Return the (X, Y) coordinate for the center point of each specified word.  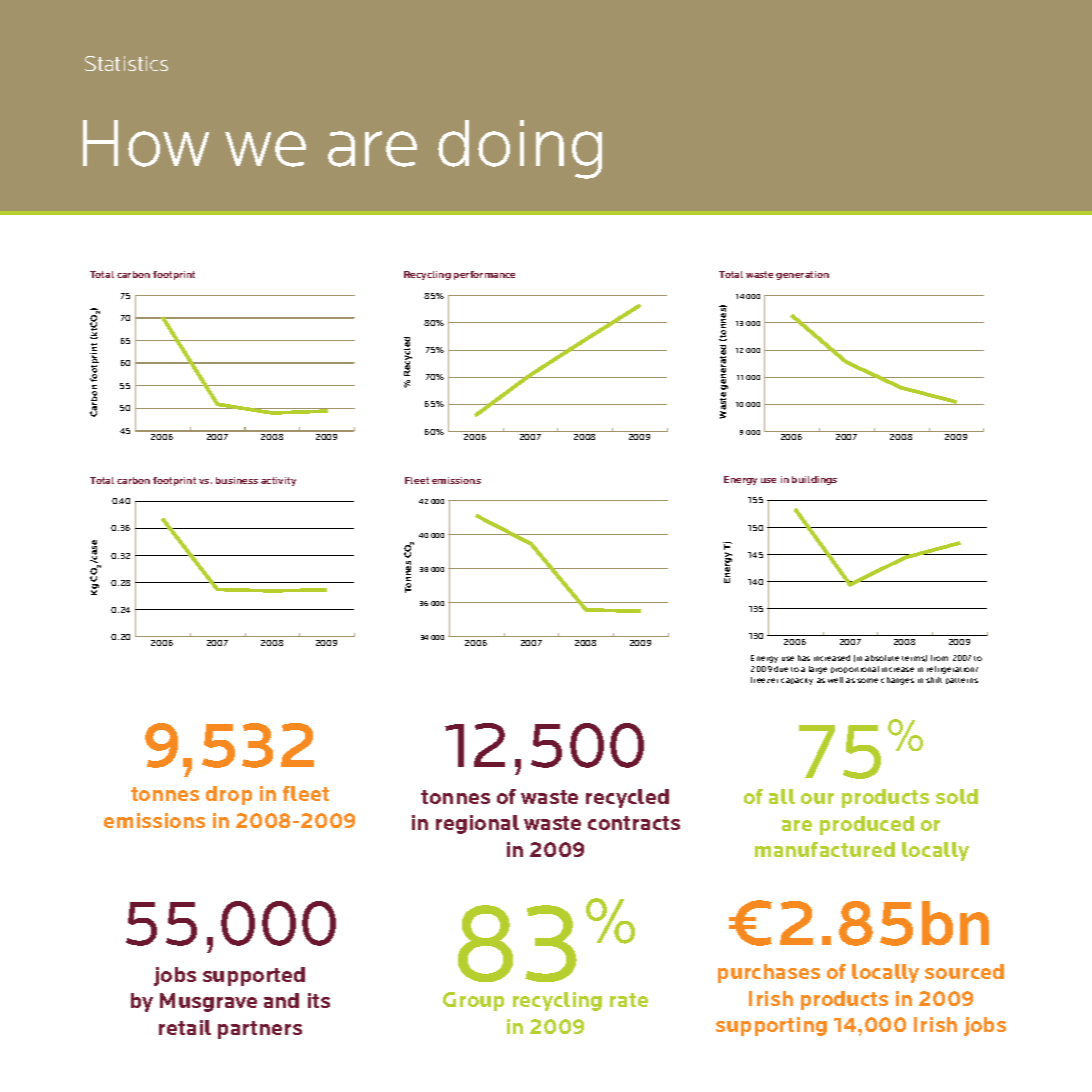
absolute (882, 658)
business (237, 480)
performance (484, 275)
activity (278, 481)
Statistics (126, 63)
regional (477, 824)
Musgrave (208, 1002)
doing (520, 149)
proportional (855, 669)
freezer (764, 680)
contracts (634, 823)
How (146, 143)
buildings (814, 480)
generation (802, 275)
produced (867, 825)
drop (229, 795)
